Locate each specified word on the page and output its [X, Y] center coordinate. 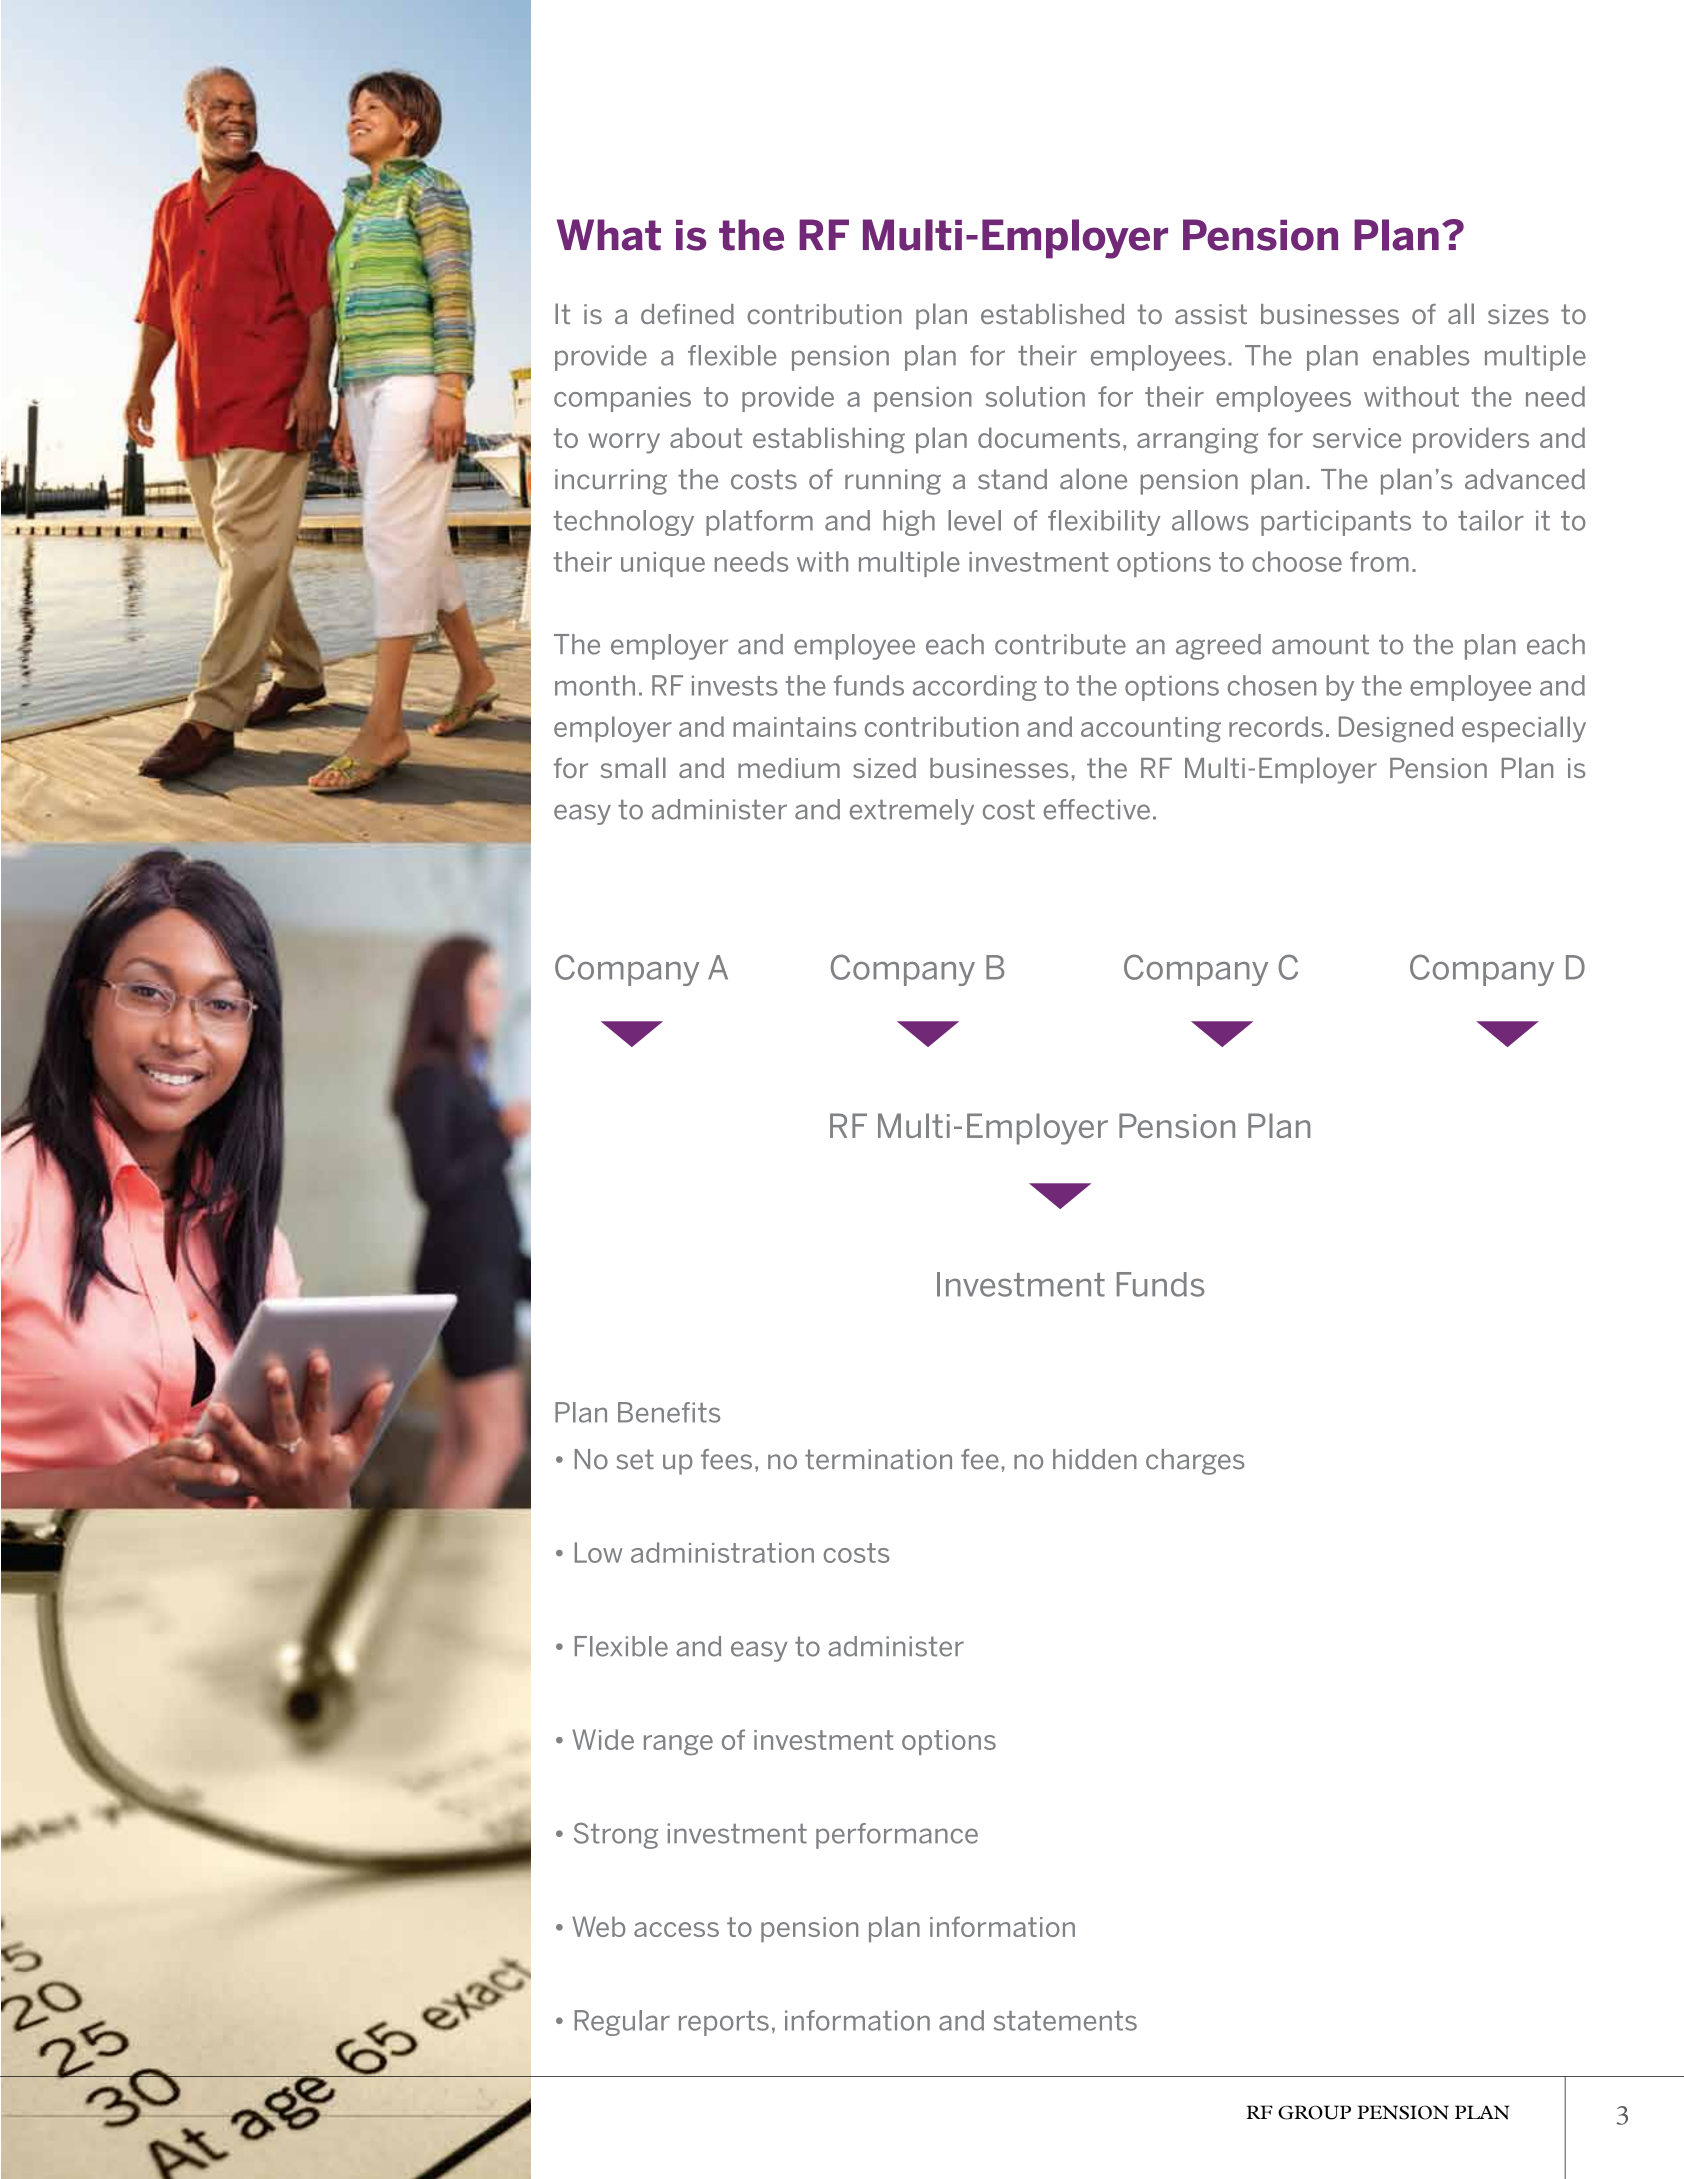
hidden [1095, 1459]
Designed [1396, 729]
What [609, 235]
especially [1524, 729]
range [678, 1745]
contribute [1060, 644]
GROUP [1314, 2112]
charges [1195, 1462]
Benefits [669, 1412]
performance [897, 1836]
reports [724, 2023]
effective [1097, 809]
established [1052, 314]
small [633, 767]
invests [735, 685]
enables [1421, 355]
